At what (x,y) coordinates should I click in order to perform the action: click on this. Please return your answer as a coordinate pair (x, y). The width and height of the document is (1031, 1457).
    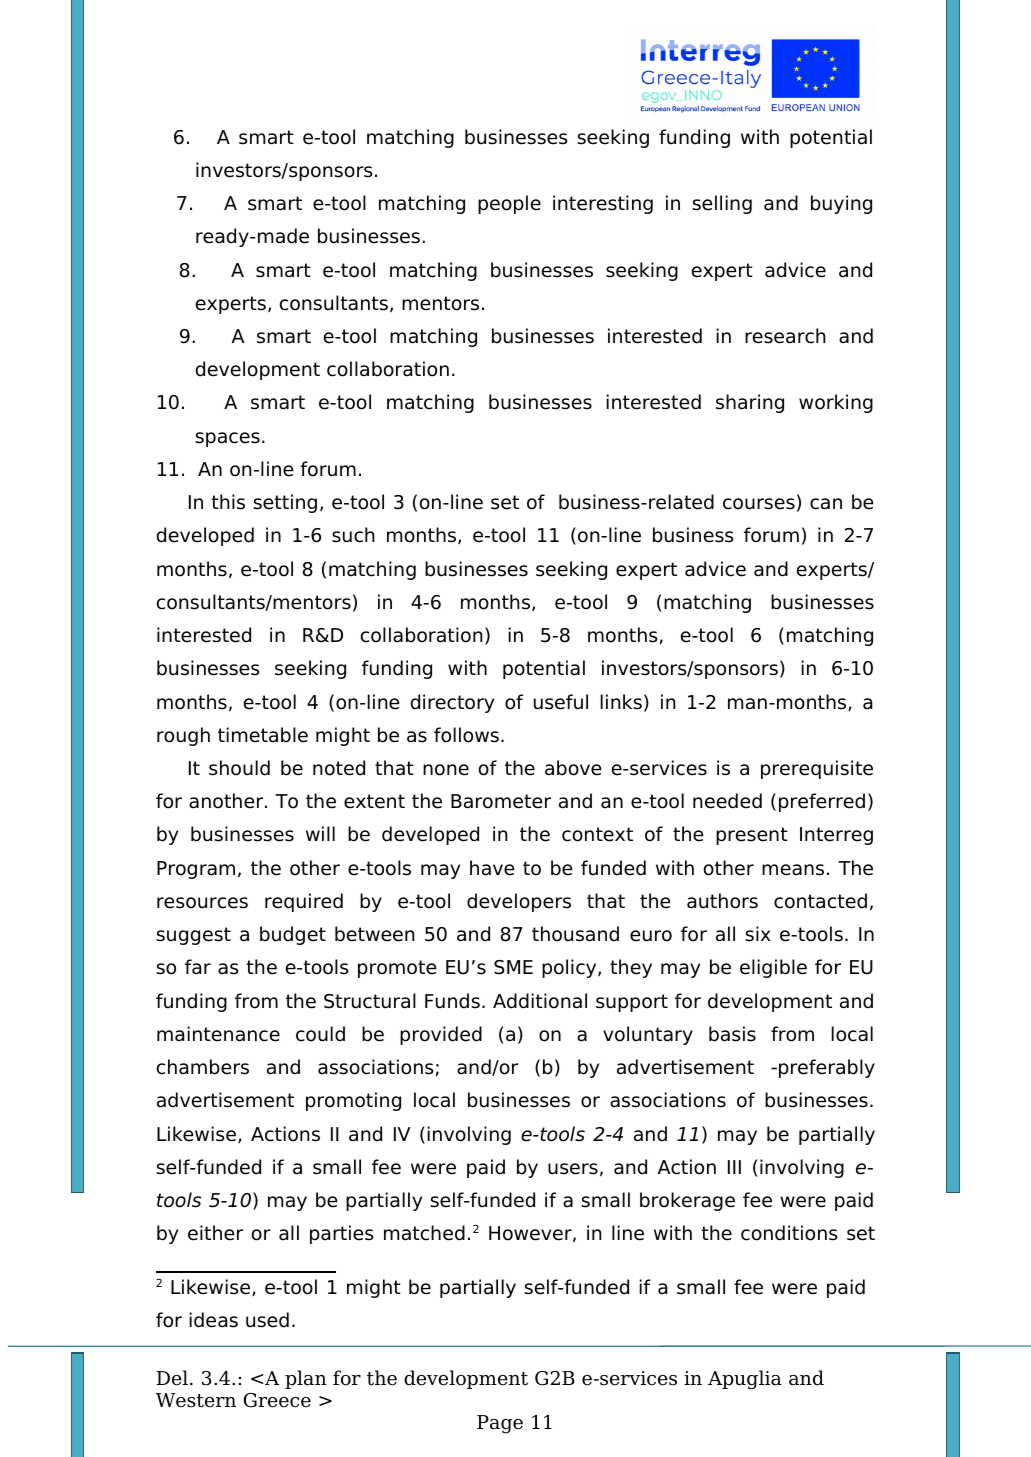
    Looking at the image, I should click on (228, 502).
